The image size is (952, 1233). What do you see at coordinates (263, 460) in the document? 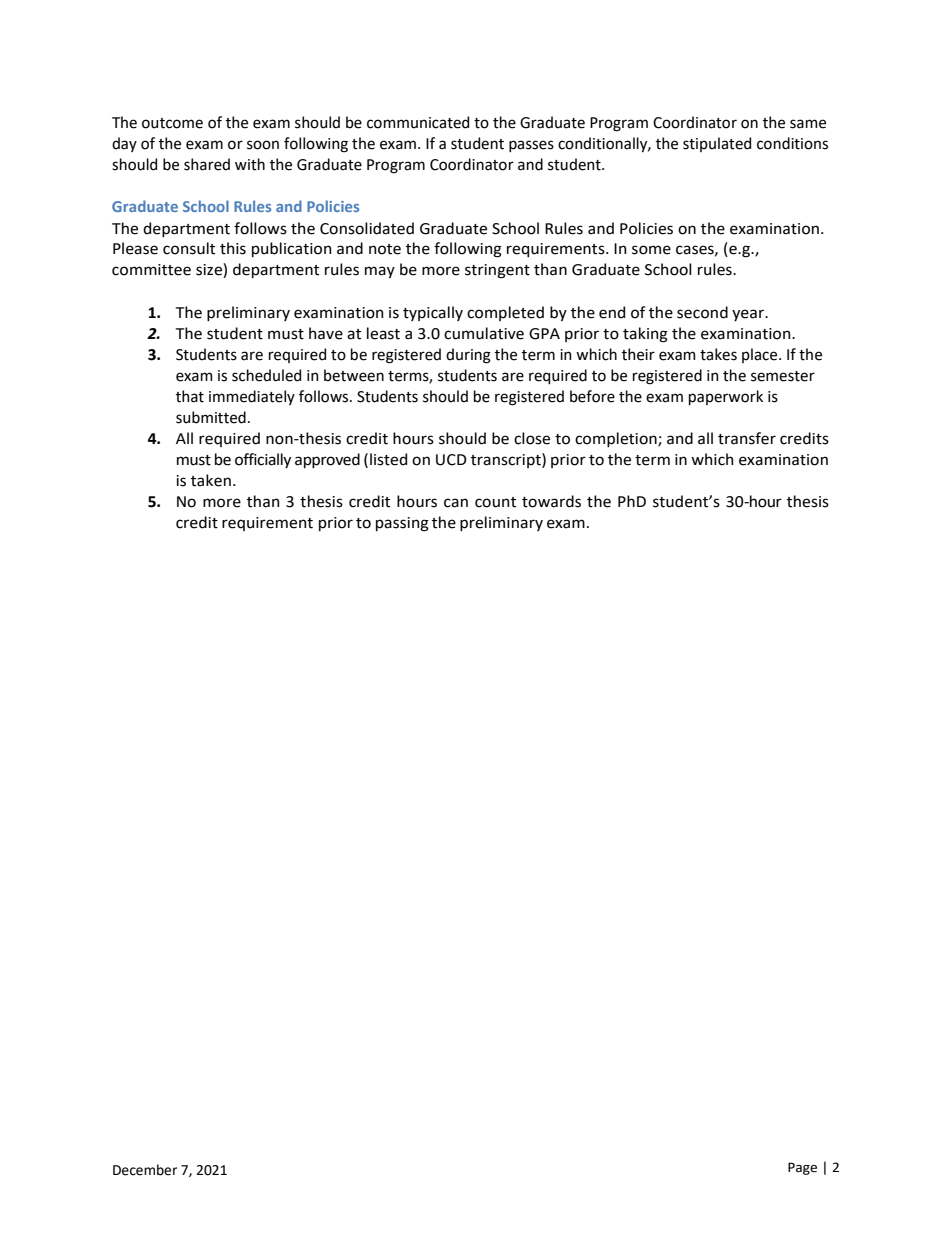
I see `officially` at bounding box center [263, 460].
